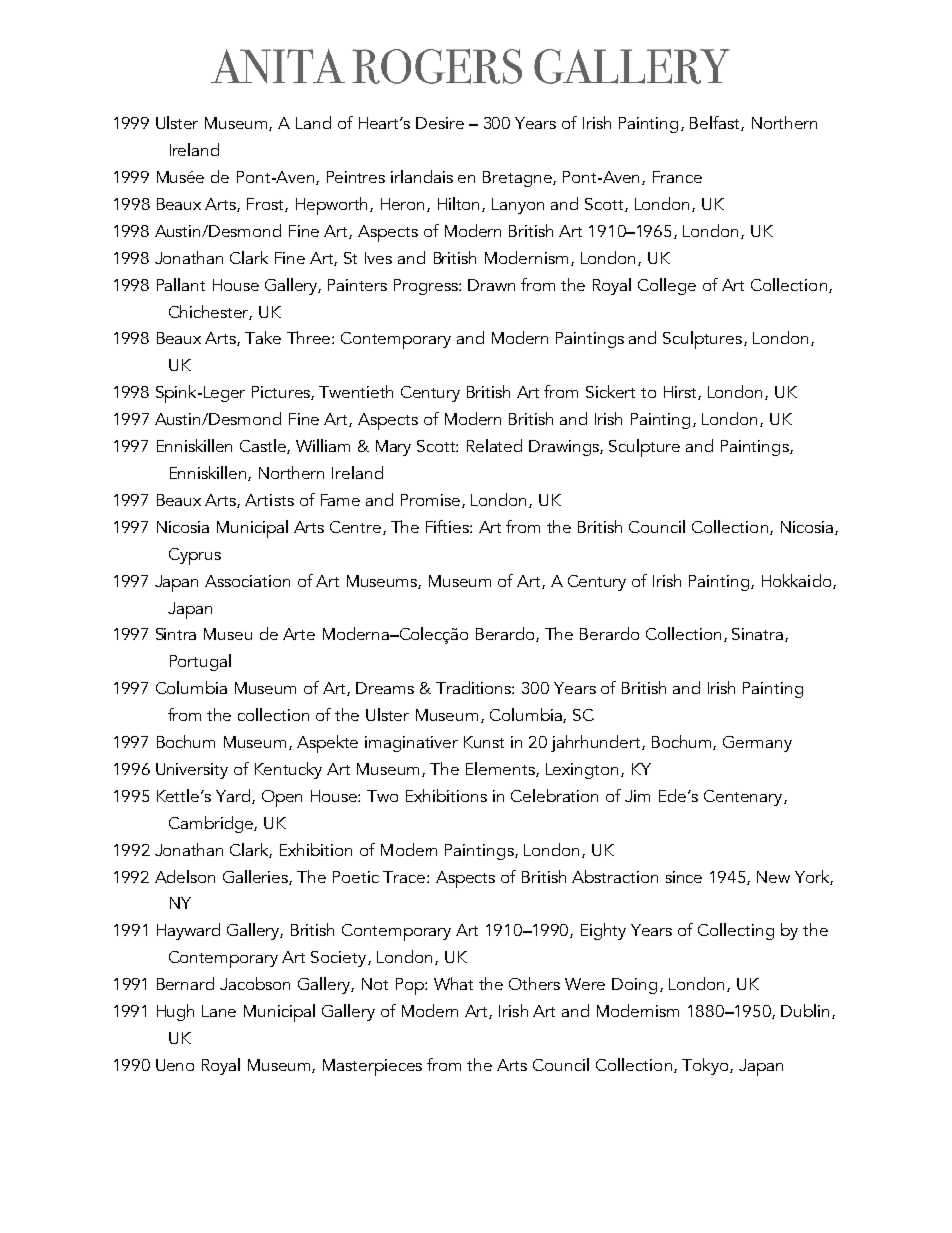 The width and height of the document is (952, 1233). I want to click on Desire, so click(440, 123).
